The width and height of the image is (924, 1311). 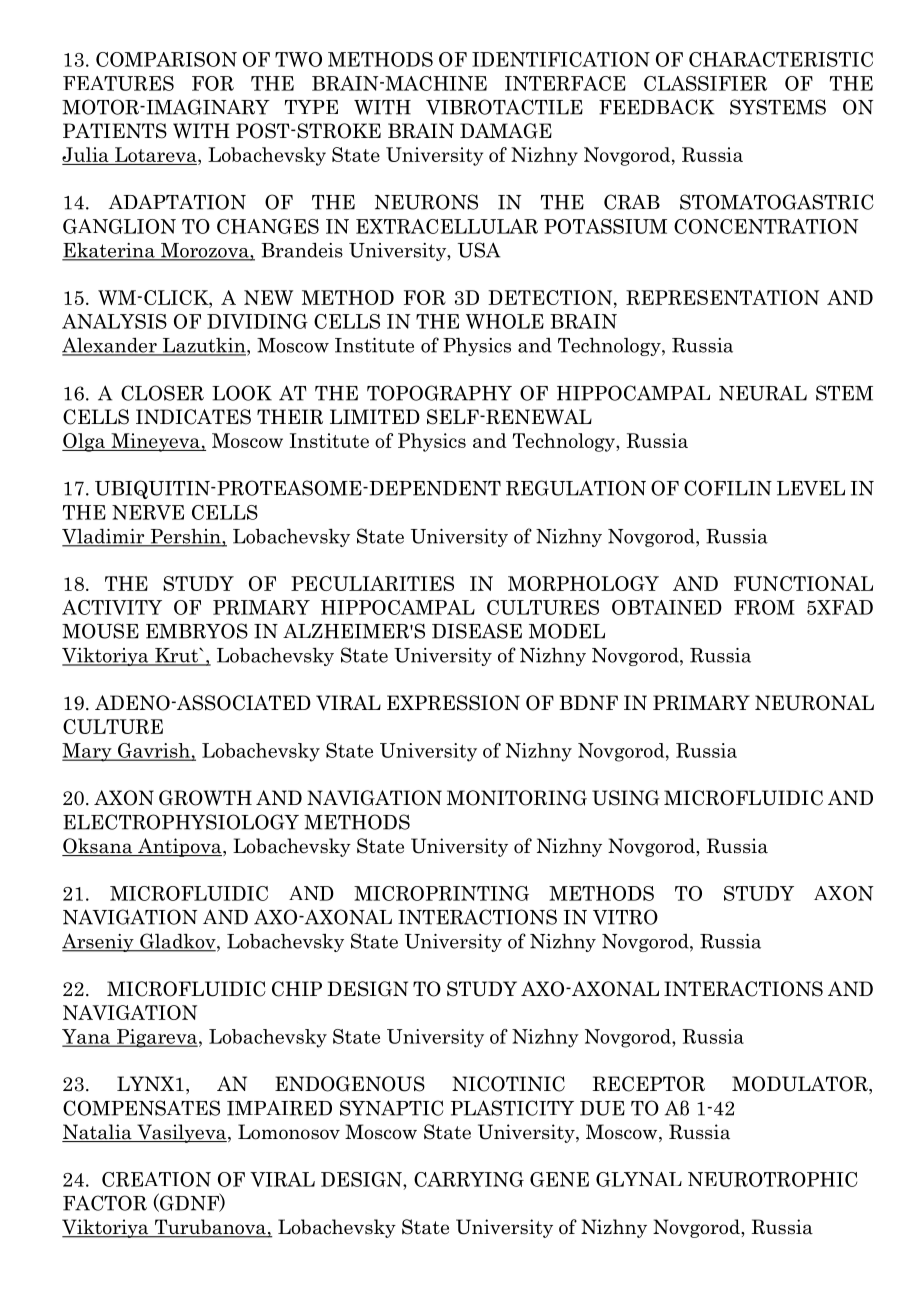 What do you see at coordinates (506, 131) in the image?
I see `DAMAGE` at bounding box center [506, 131].
